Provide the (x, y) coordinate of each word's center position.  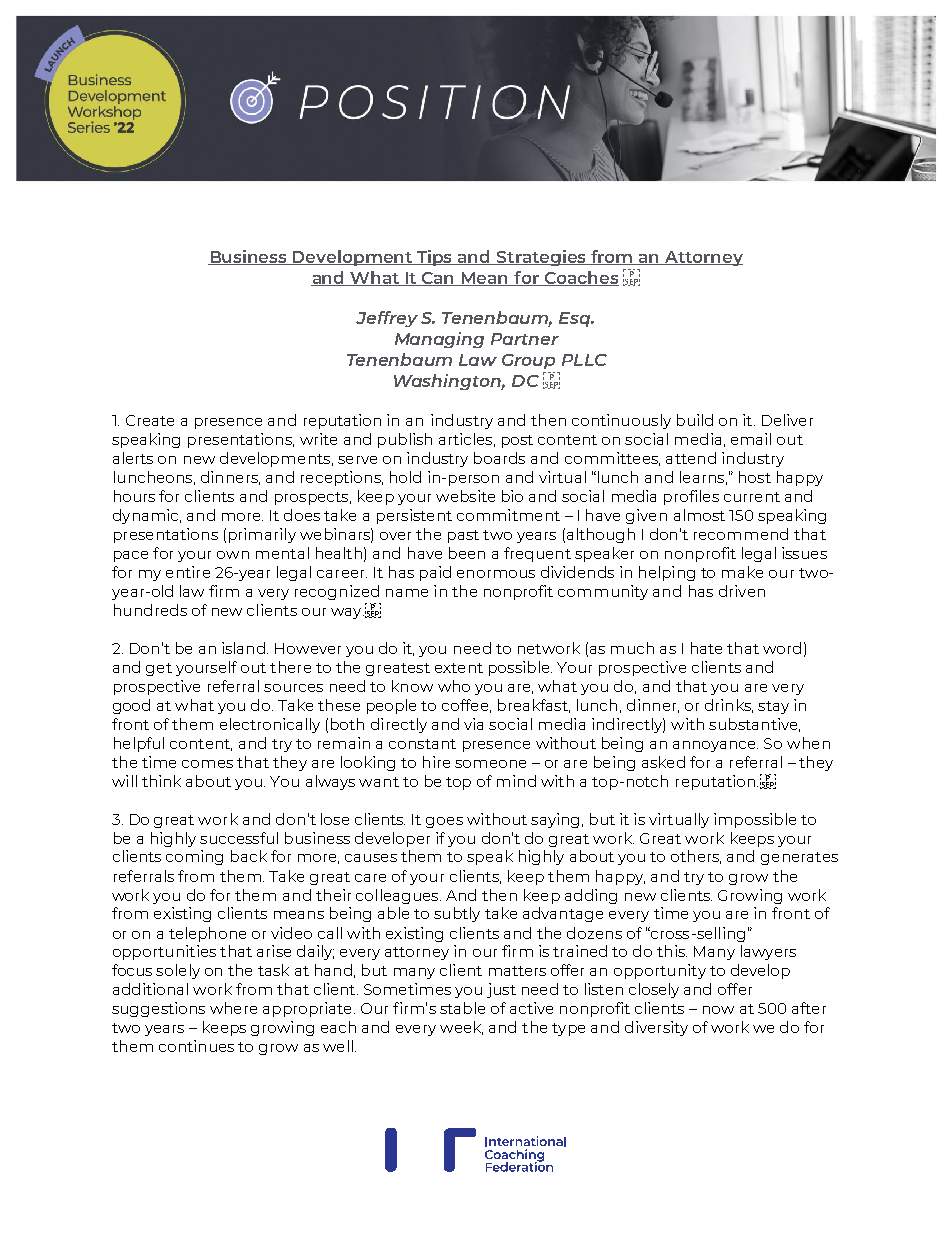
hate (706, 648)
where (233, 1008)
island (245, 648)
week (461, 1028)
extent (459, 668)
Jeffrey (387, 319)
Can (438, 279)
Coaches (580, 278)
